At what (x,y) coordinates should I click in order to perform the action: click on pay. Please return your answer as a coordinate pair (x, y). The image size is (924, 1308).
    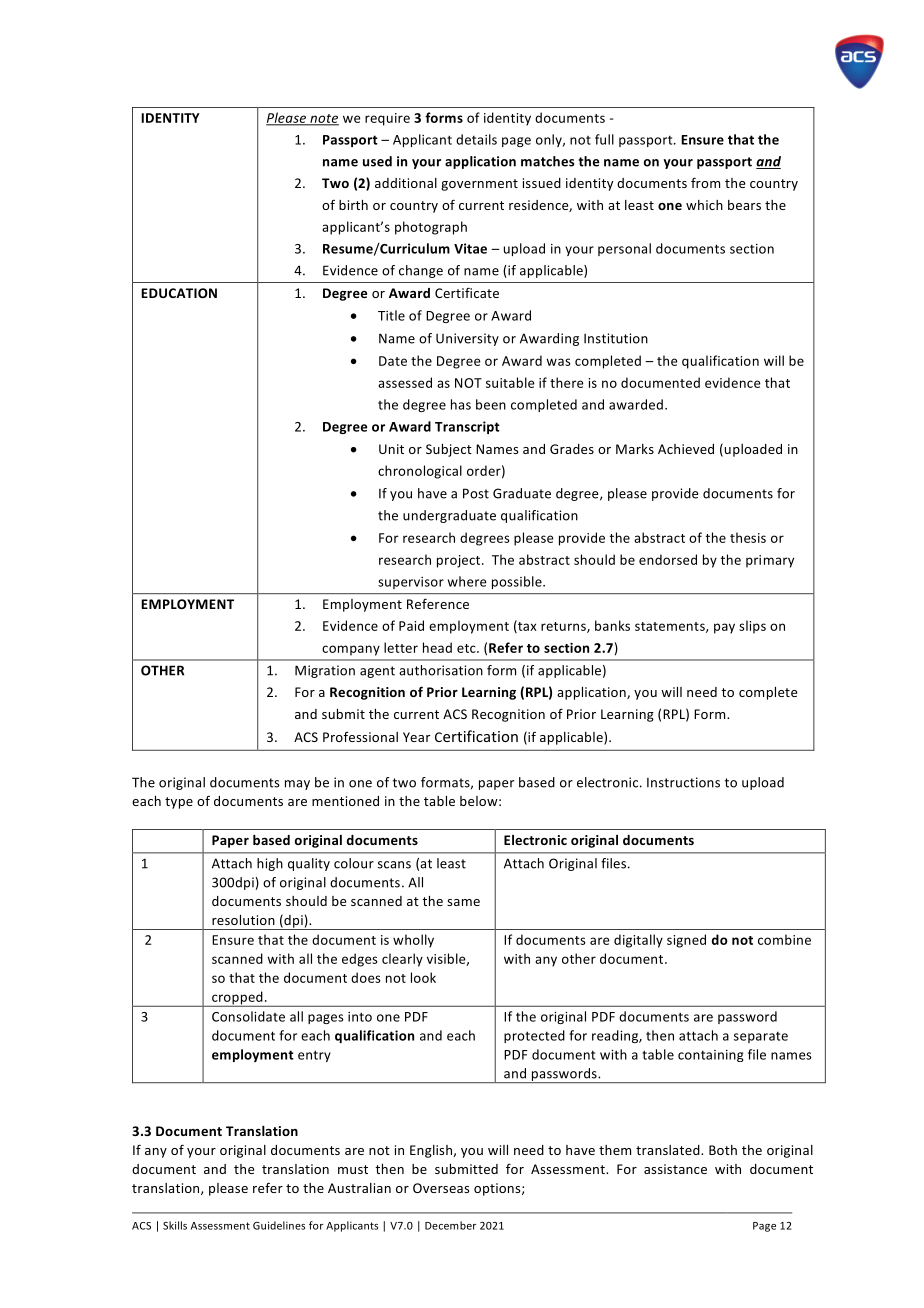
    Looking at the image, I should click on (724, 628).
